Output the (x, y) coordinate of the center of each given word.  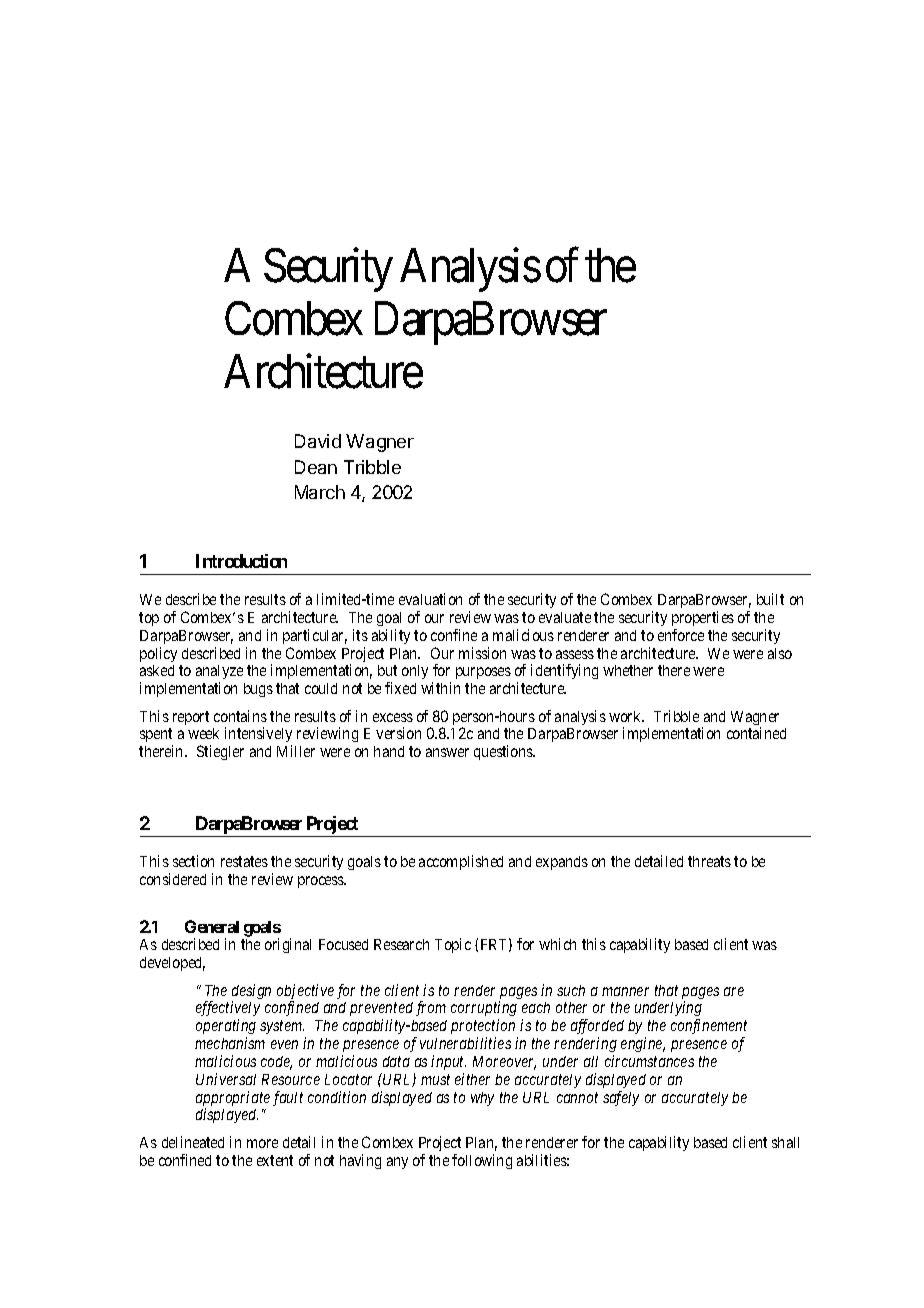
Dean (316, 467)
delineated (193, 1142)
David (318, 441)
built (770, 599)
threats (709, 861)
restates (244, 861)
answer (447, 752)
